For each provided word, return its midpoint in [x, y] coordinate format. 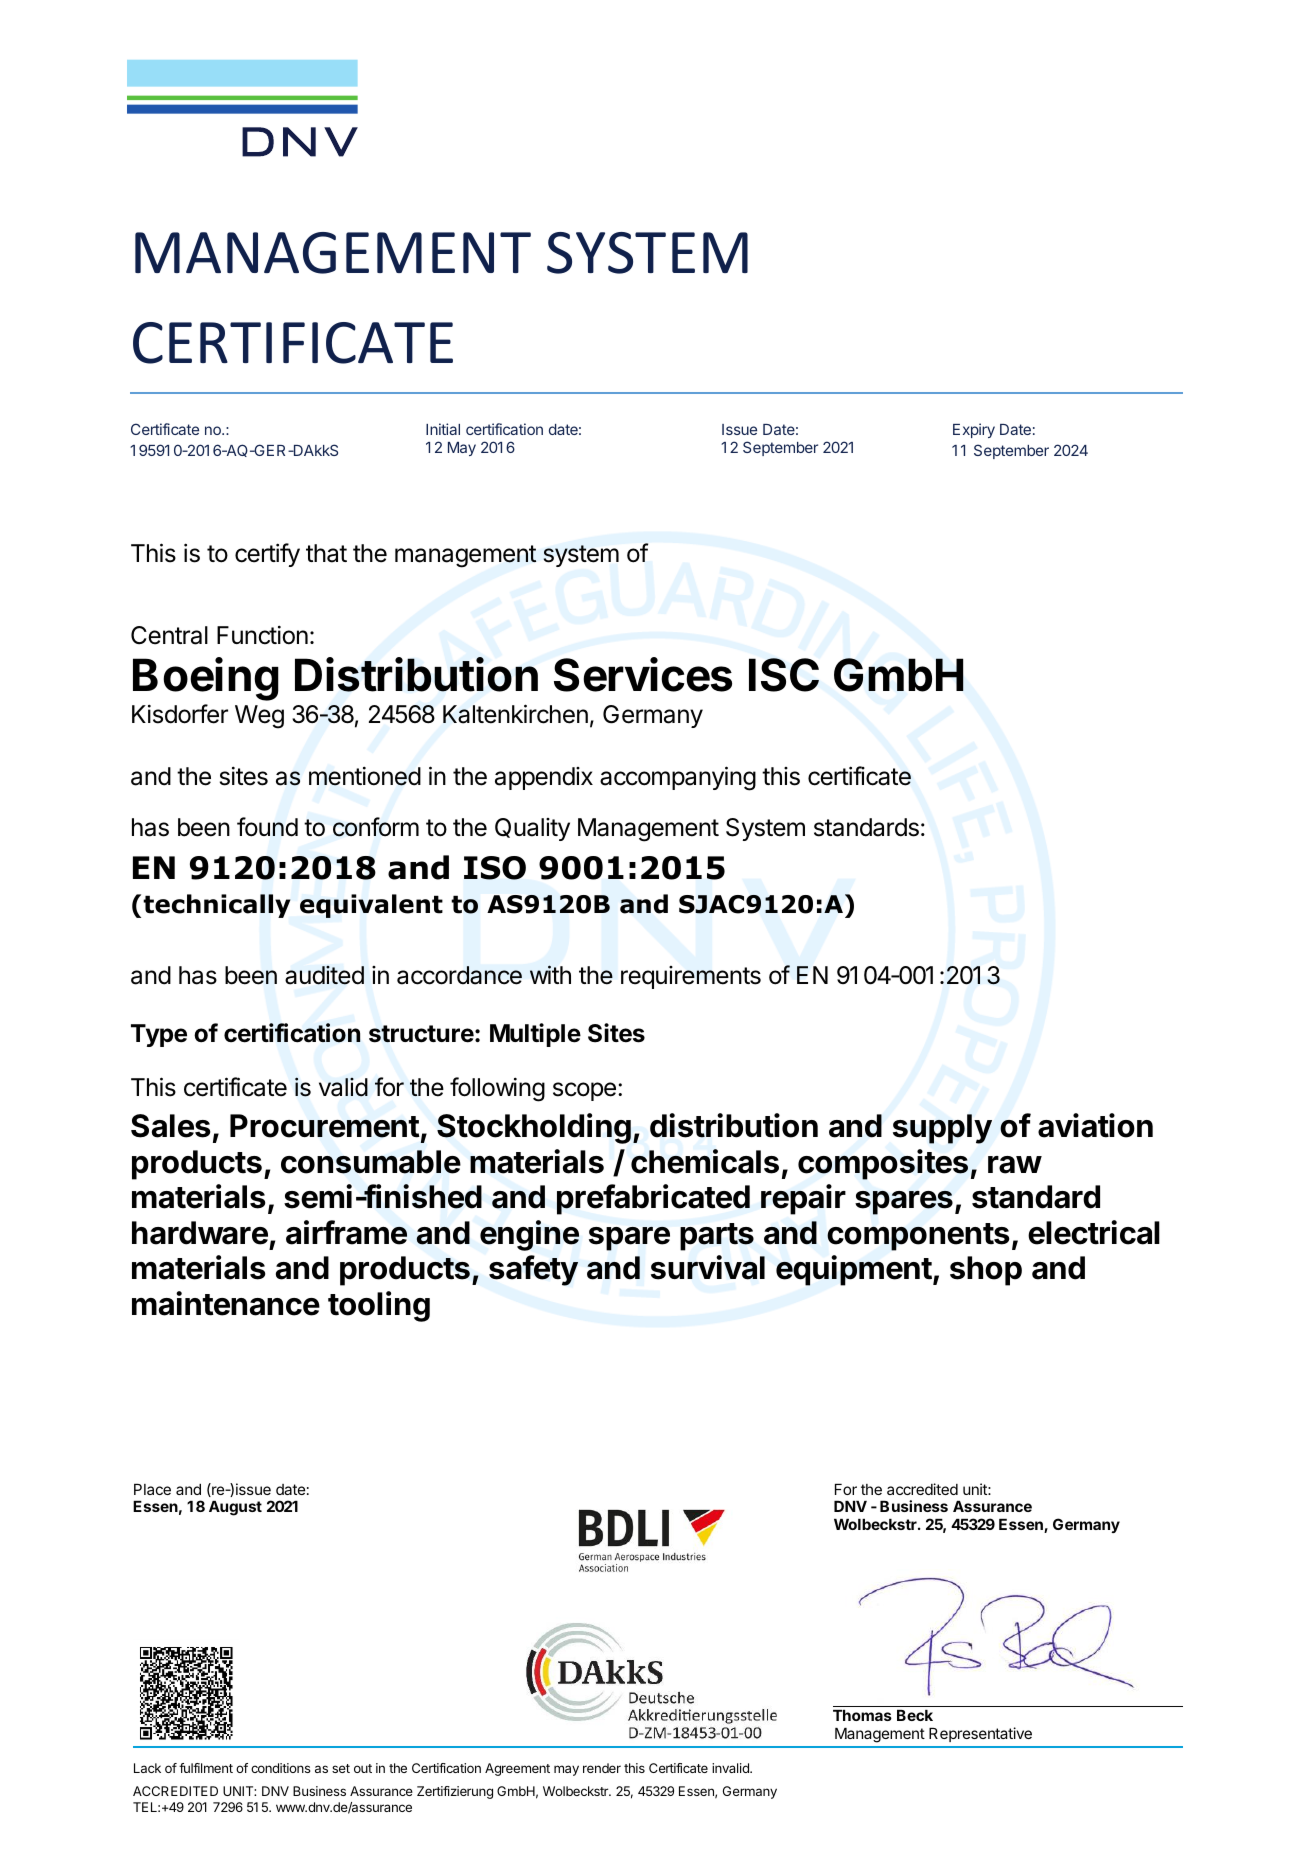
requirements [691, 977]
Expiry [974, 430]
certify [267, 555]
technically [217, 906]
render [602, 1768]
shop [986, 1271]
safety [533, 1270]
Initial [443, 429]
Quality [532, 829]
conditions [281, 1768]
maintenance [226, 1303]
